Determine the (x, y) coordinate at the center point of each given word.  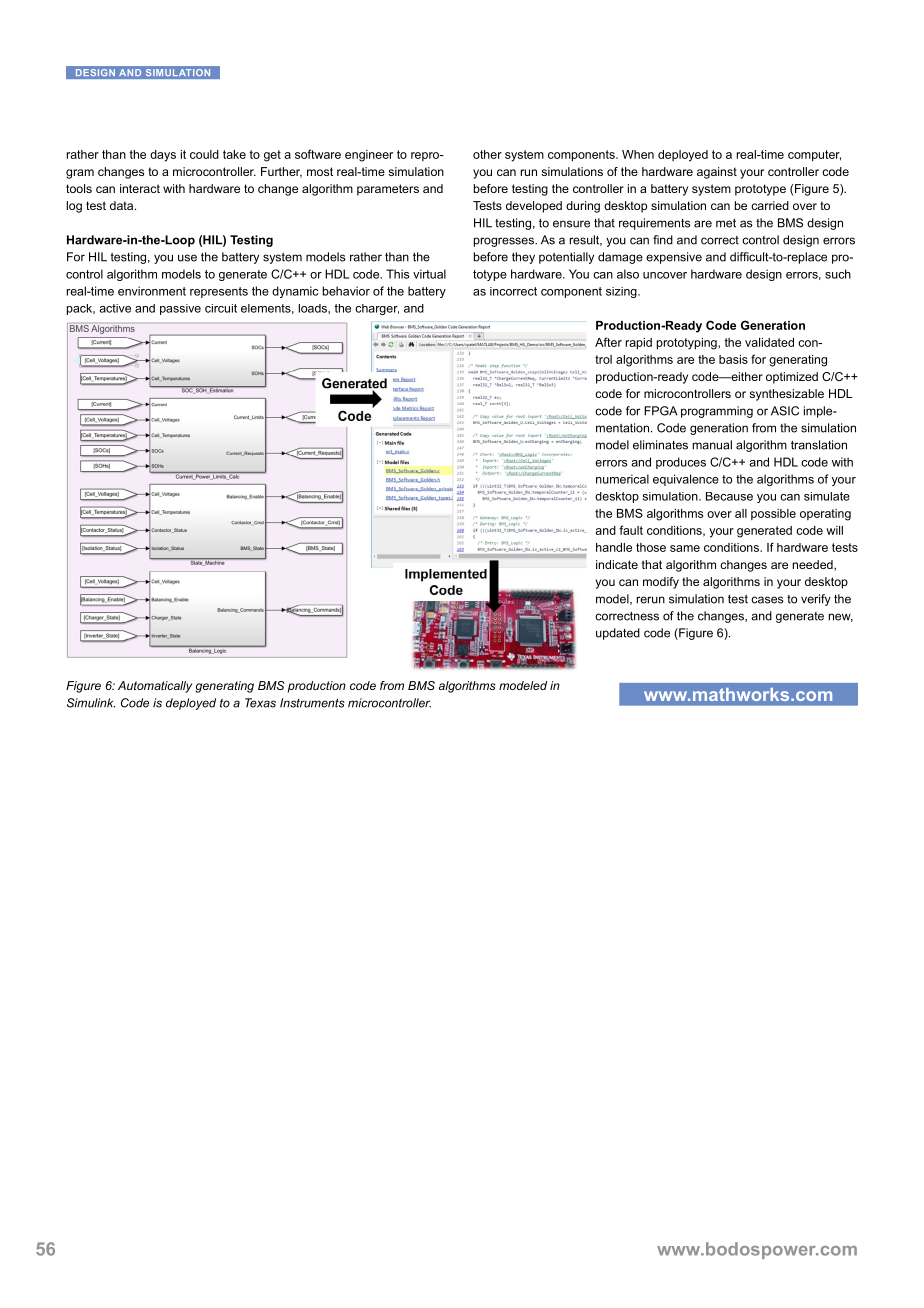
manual (712, 445)
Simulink (91, 703)
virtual (429, 274)
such (838, 274)
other (487, 154)
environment (152, 291)
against (717, 173)
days (163, 156)
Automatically (155, 687)
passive (180, 309)
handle (614, 547)
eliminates (660, 445)
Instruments (312, 703)
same (685, 548)
